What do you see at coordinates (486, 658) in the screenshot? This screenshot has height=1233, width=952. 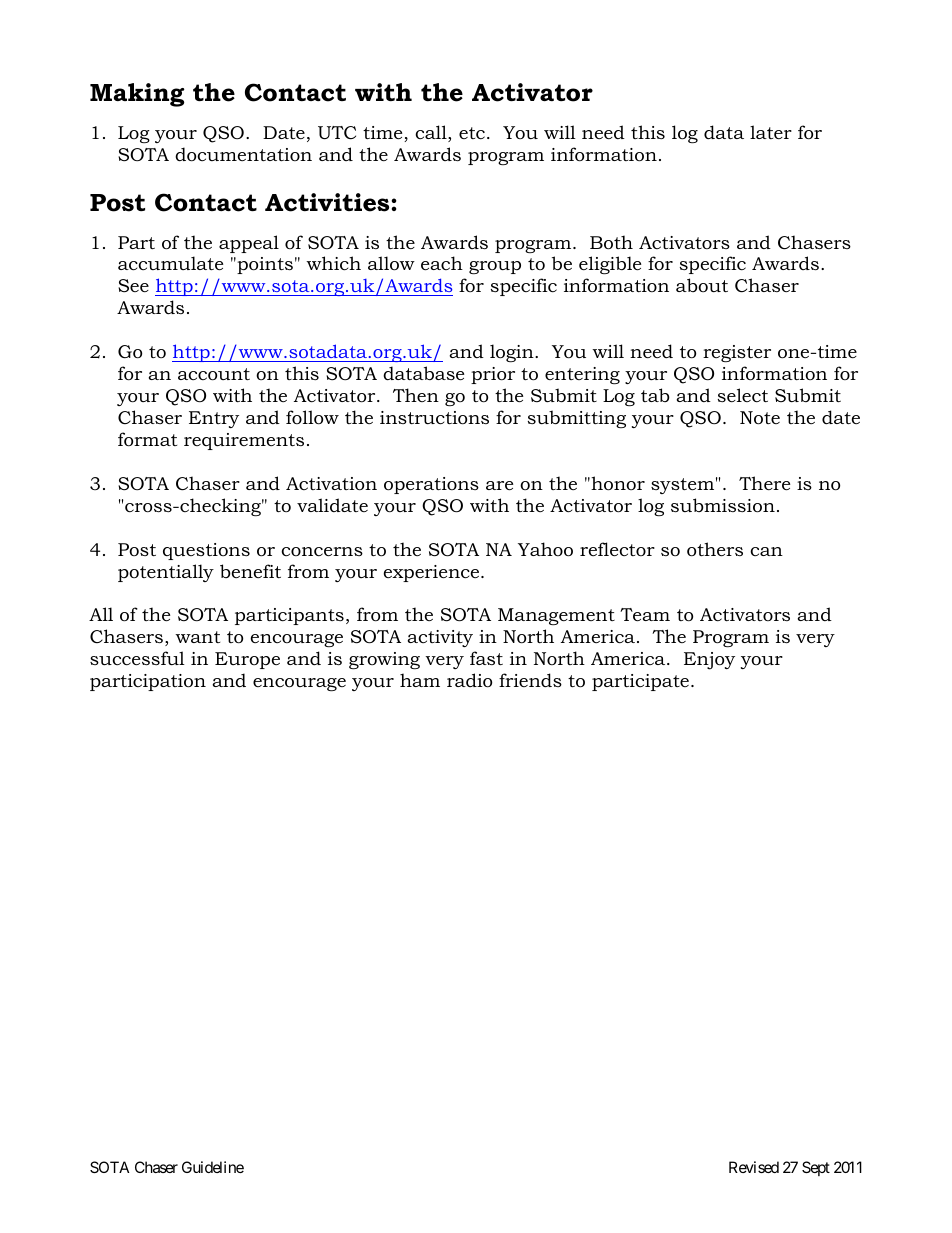 I see `fast` at bounding box center [486, 658].
